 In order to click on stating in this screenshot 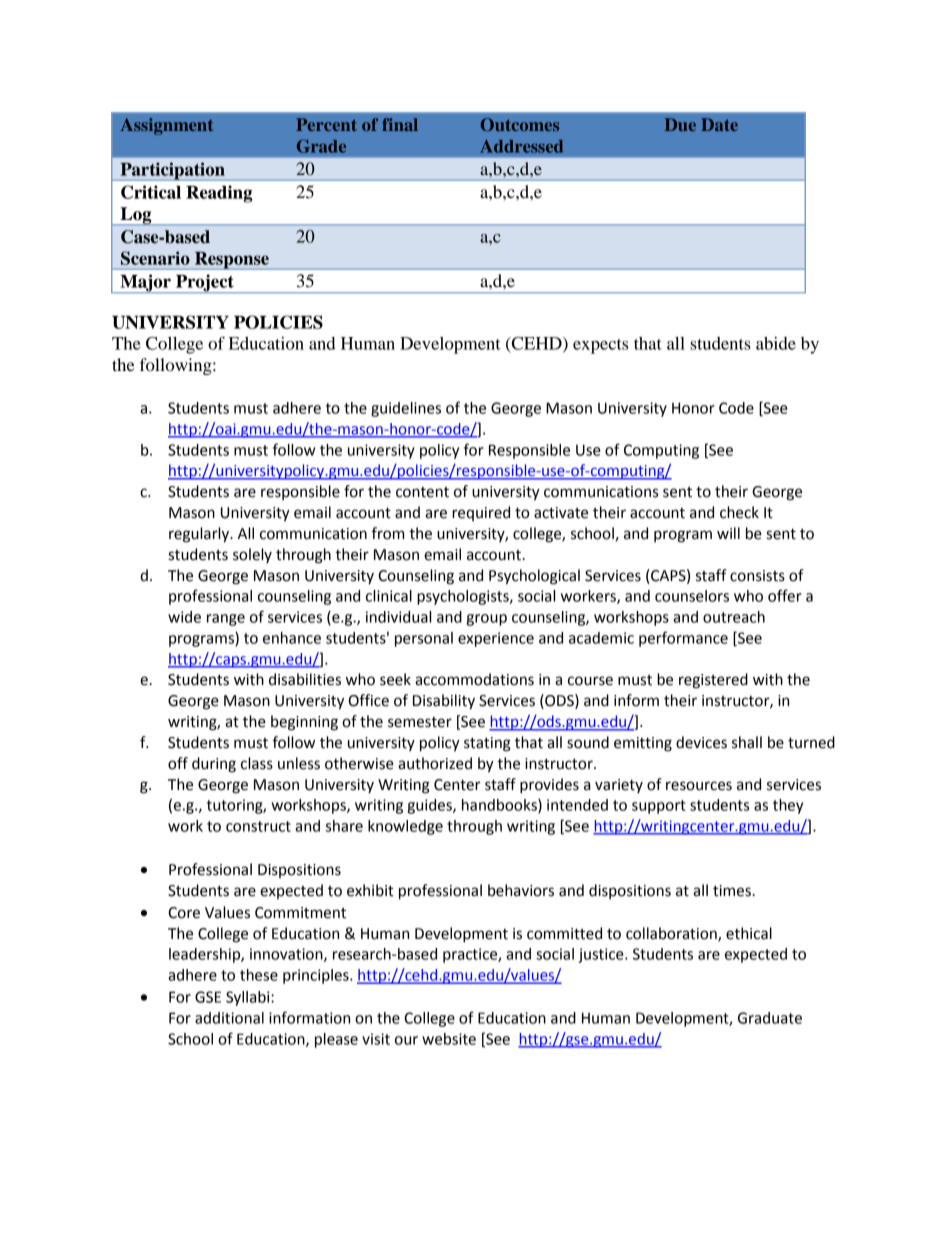, I will do `click(487, 744)`.
